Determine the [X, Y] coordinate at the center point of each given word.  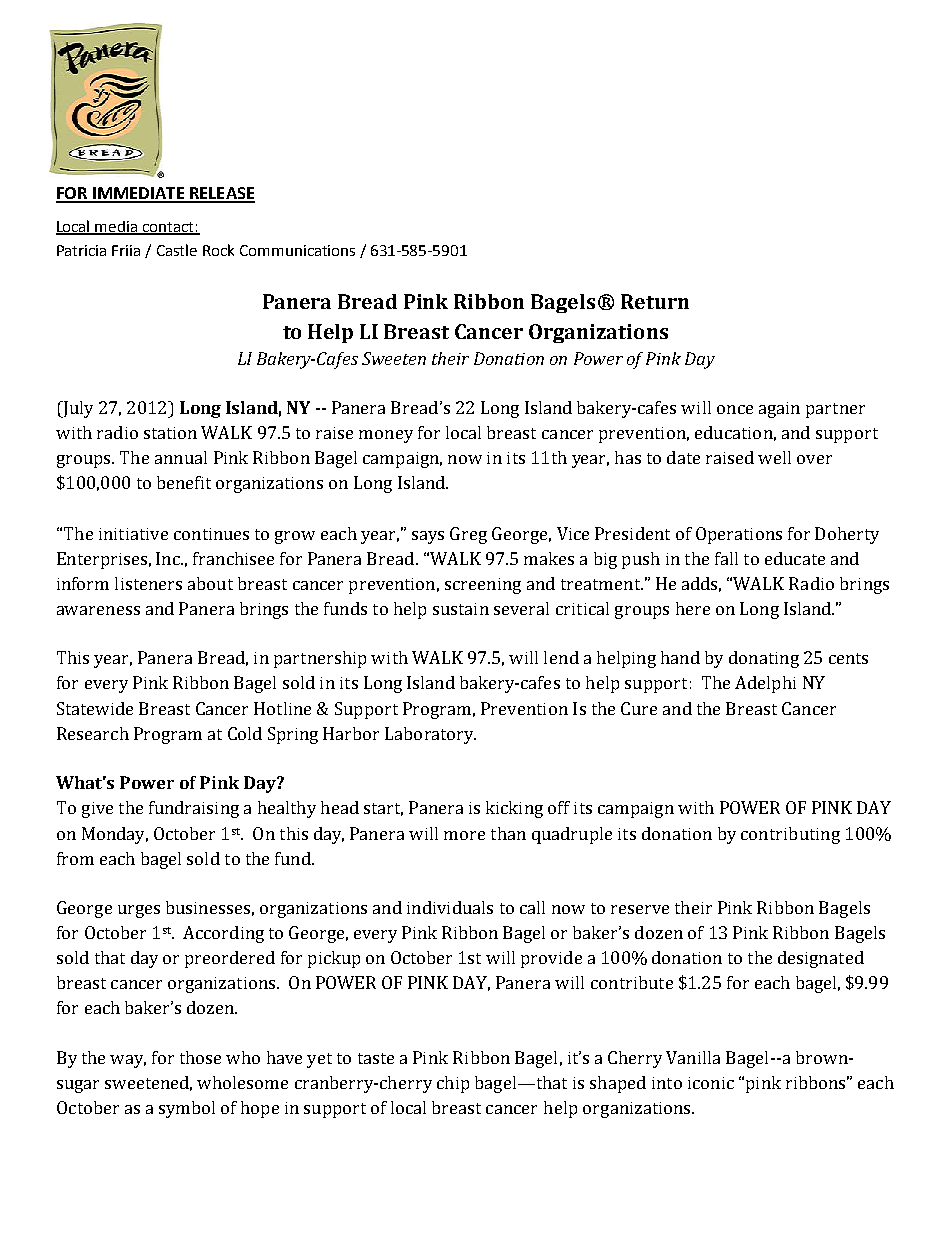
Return [655, 301]
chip [453, 1084]
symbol [187, 1109]
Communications [297, 250]
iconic [711, 1083]
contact [168, 228]
